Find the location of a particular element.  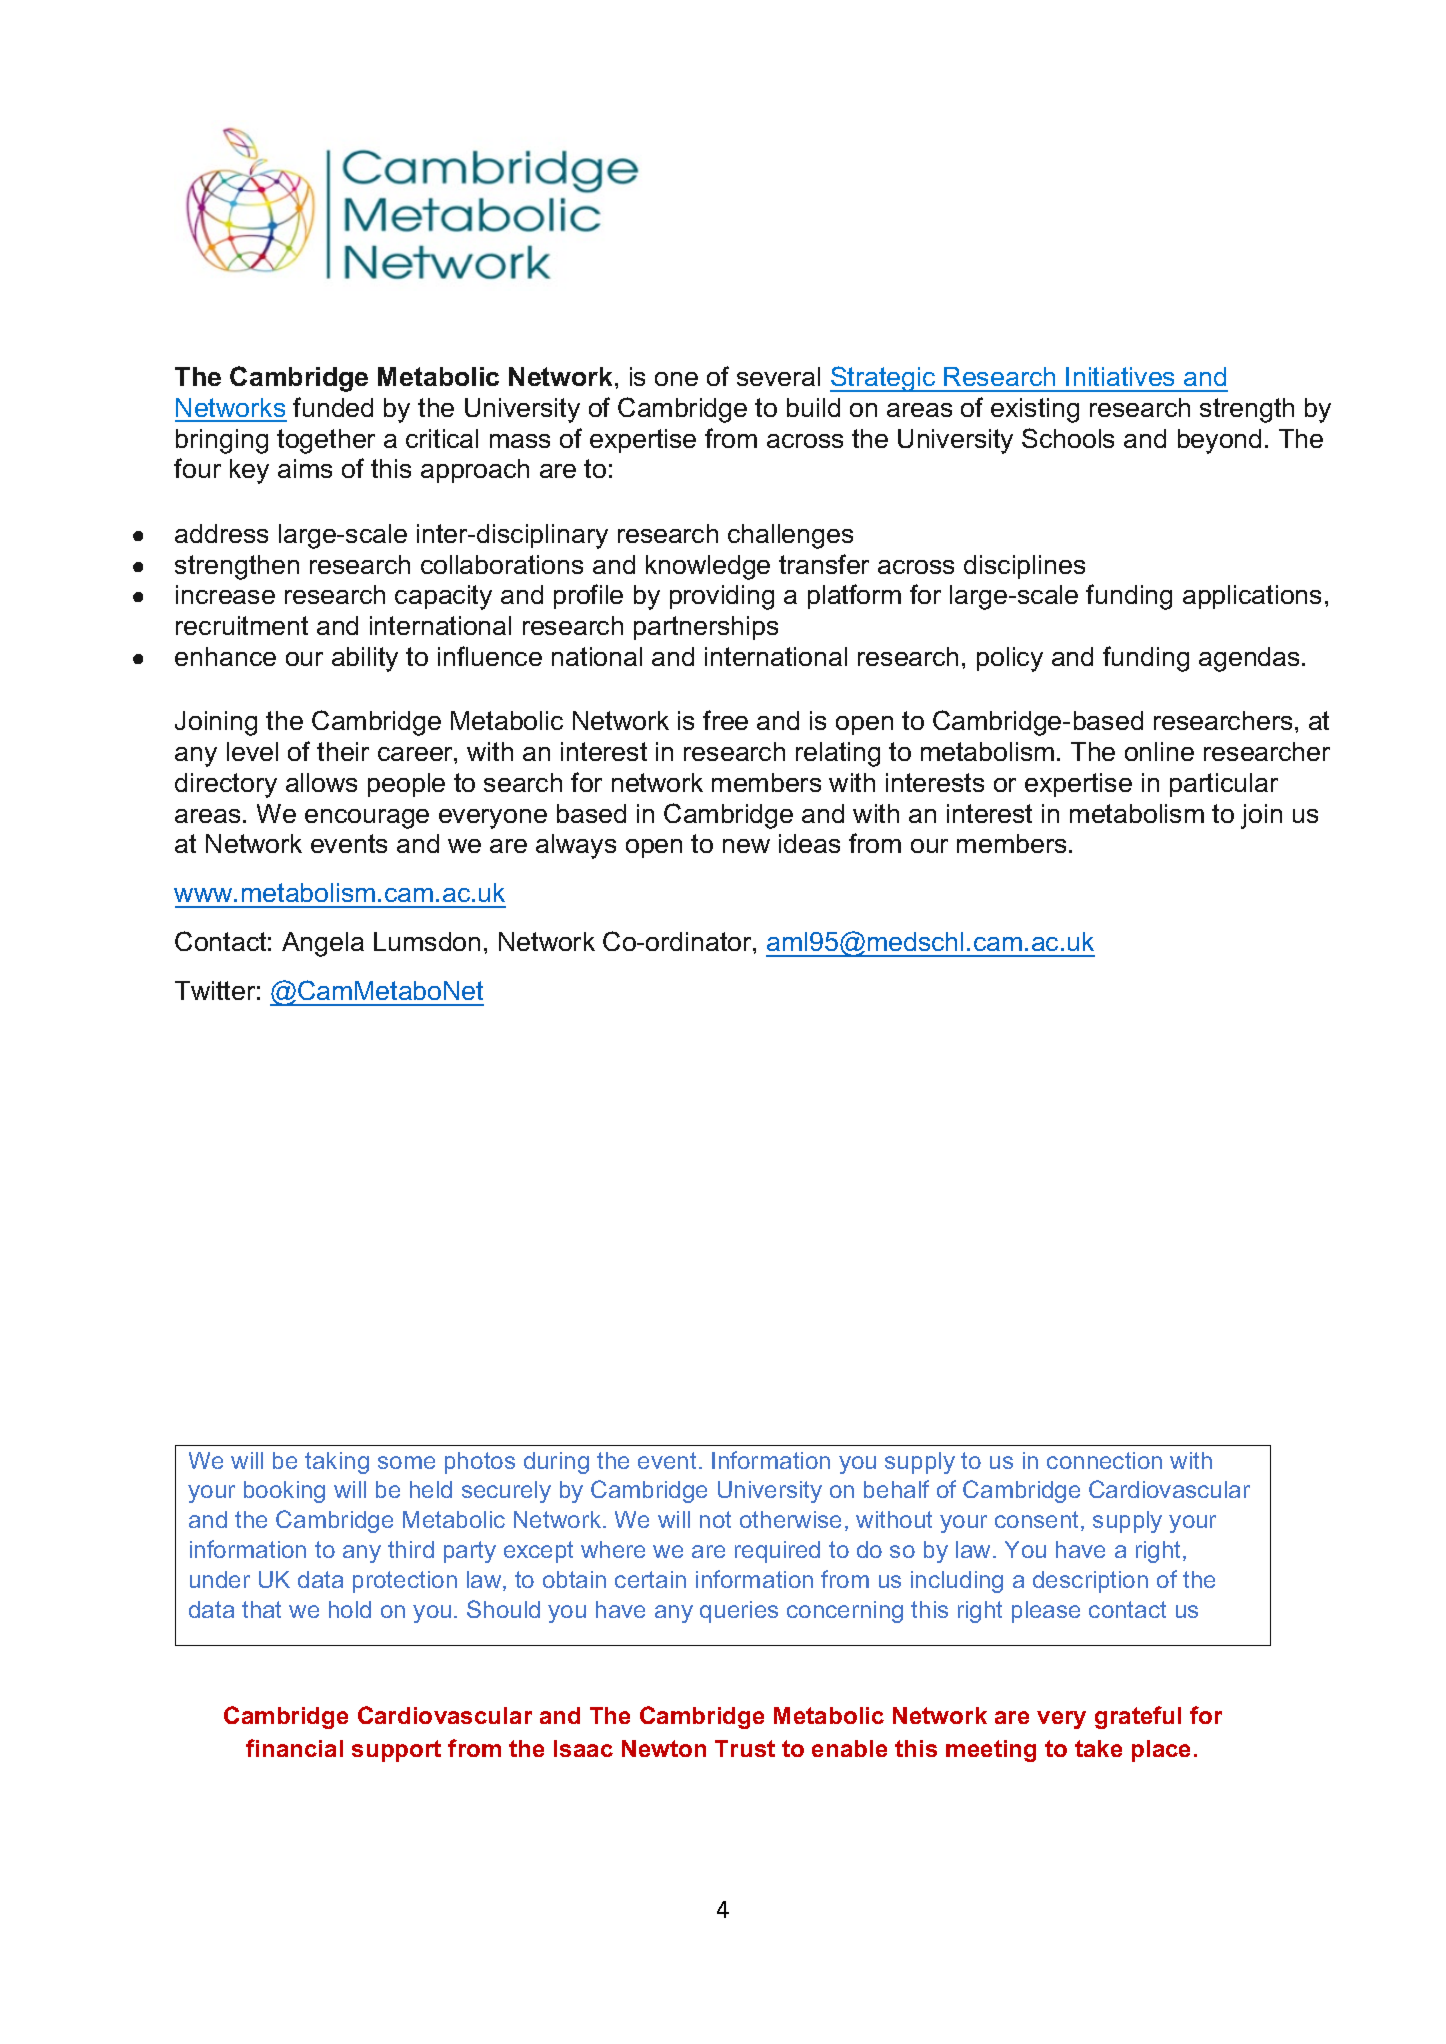

ideas is located at coordinates (809, 843).
